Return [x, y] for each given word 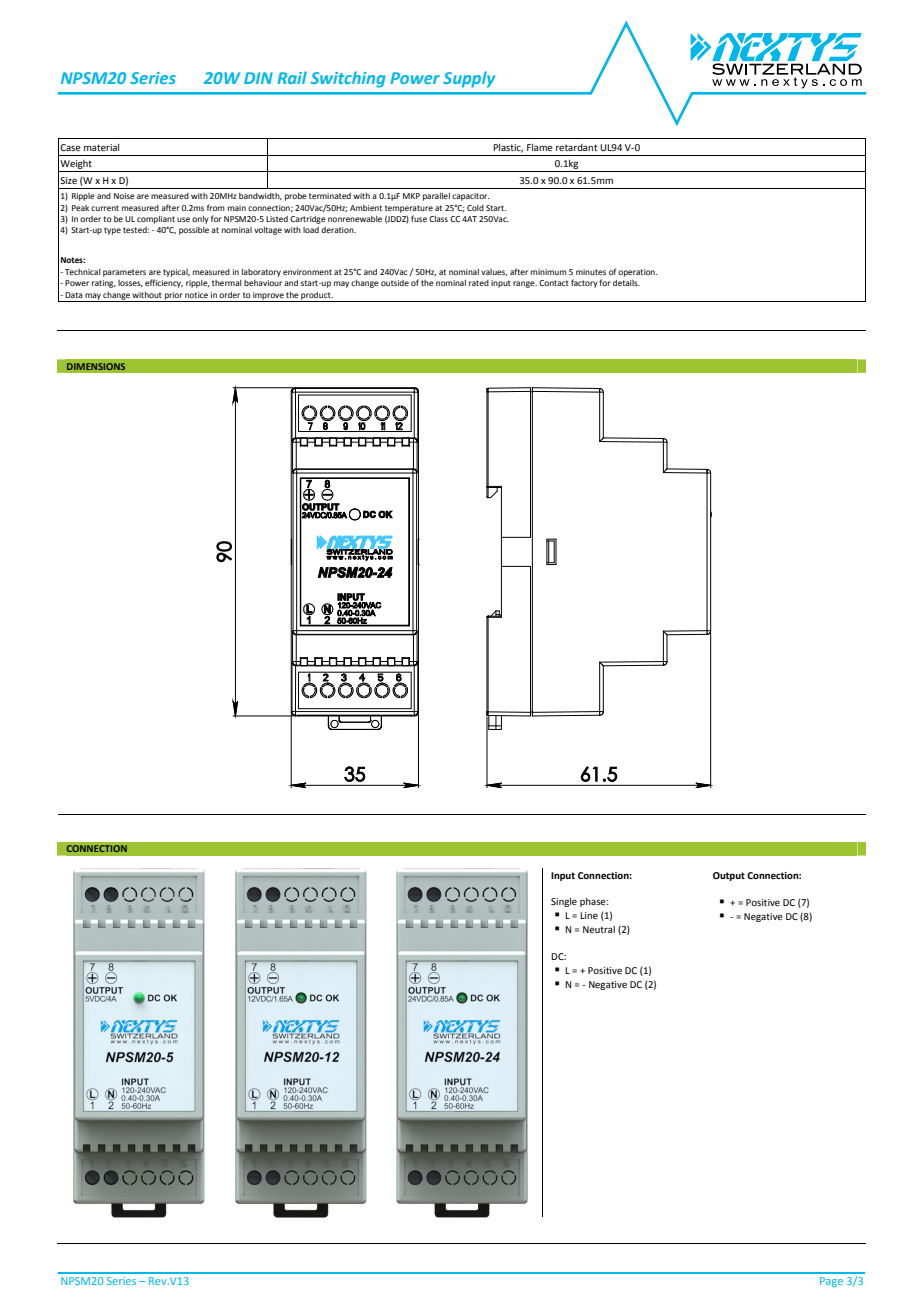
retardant [577, 147]
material [101, 147]
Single [564, 902]
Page [831, 1282]
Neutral [599, 929]
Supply [469, 79]
